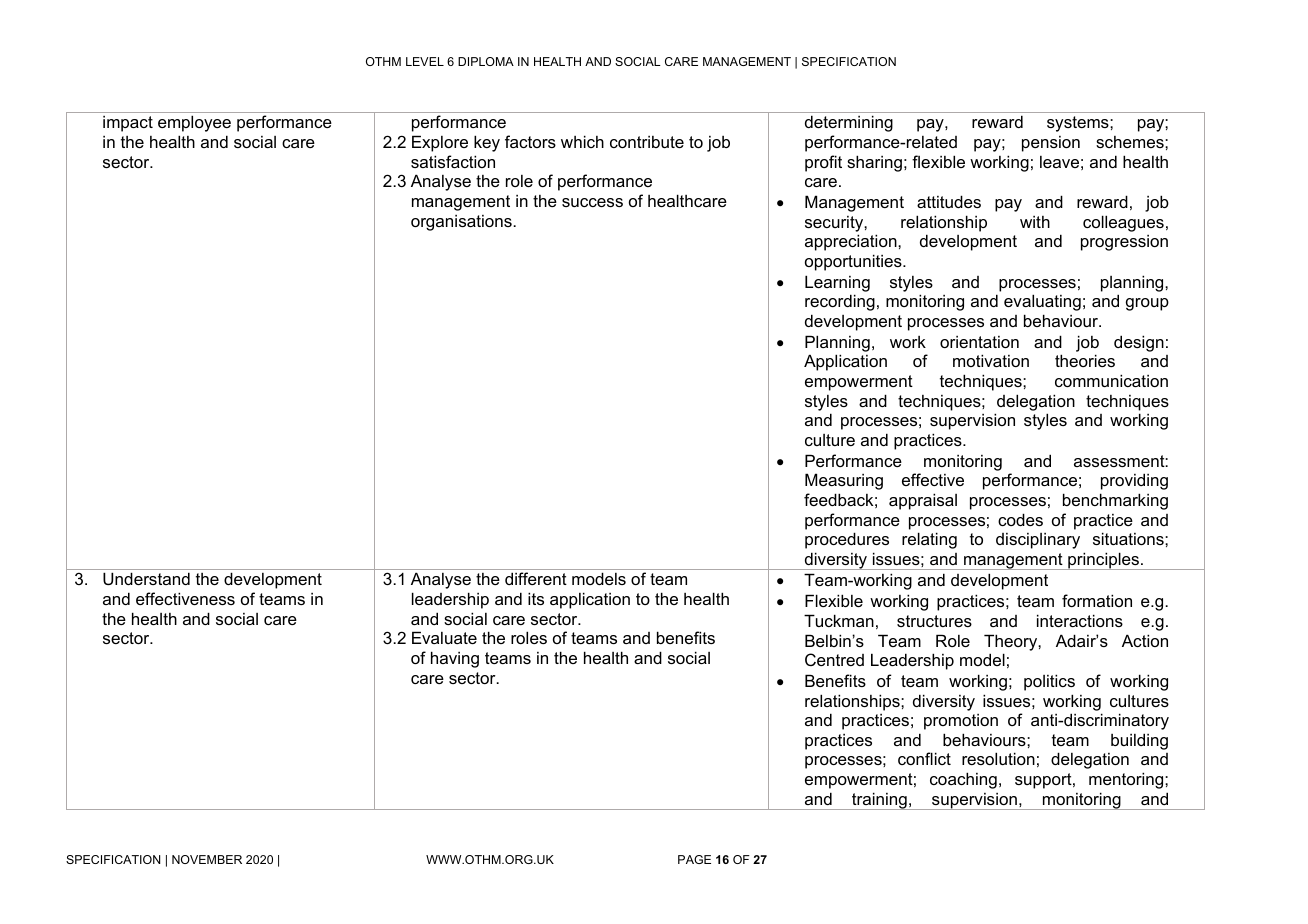 This page has height=924, width=1308. I want to click on politics, so click(1049, 682).
